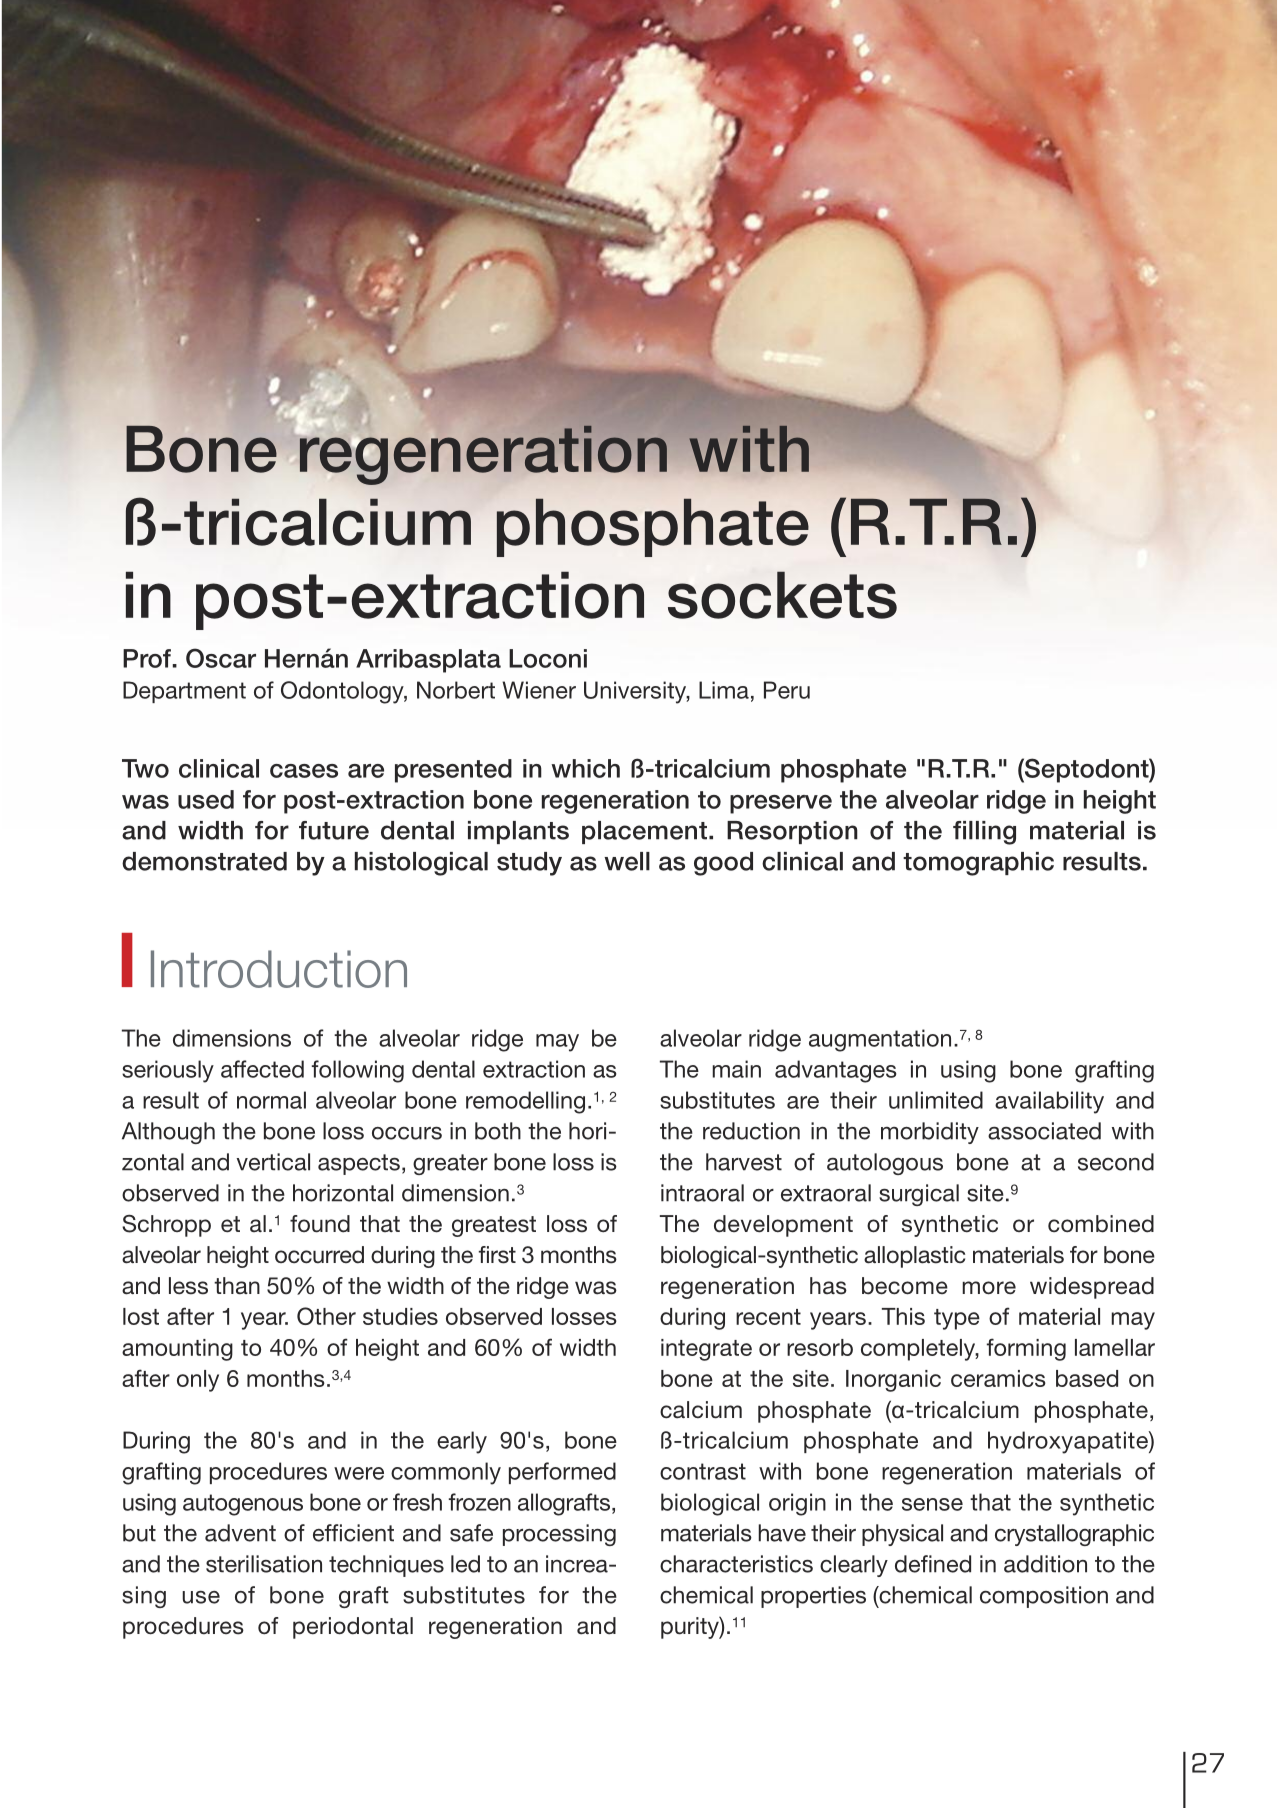  I want to click on well, so click(627, 861).
